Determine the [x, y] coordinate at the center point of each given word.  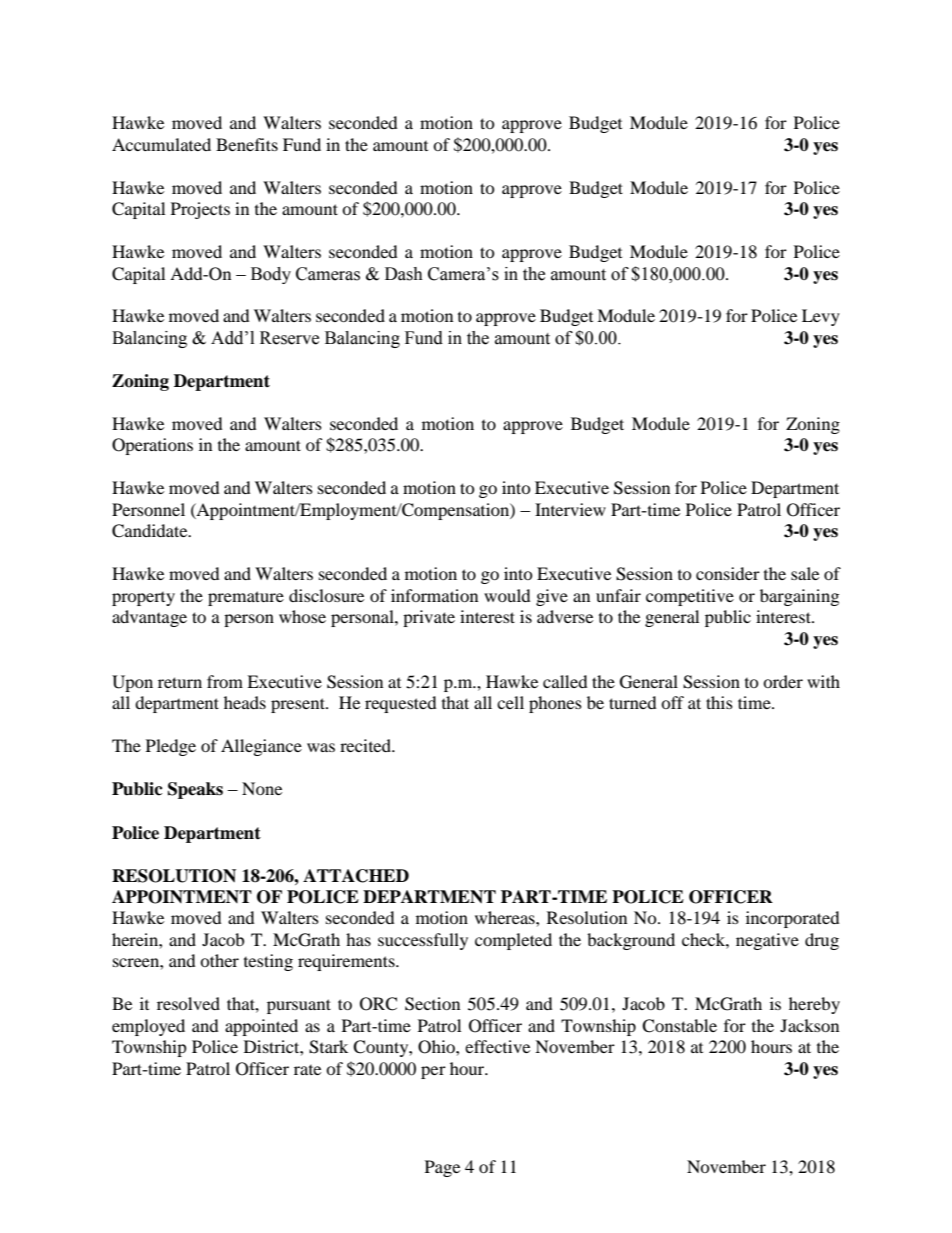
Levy [821, 317]
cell [510, 702]
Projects [200, 210]
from [225, 681]
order [783, 681]
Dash [404, 274]
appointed [261, 1027]
